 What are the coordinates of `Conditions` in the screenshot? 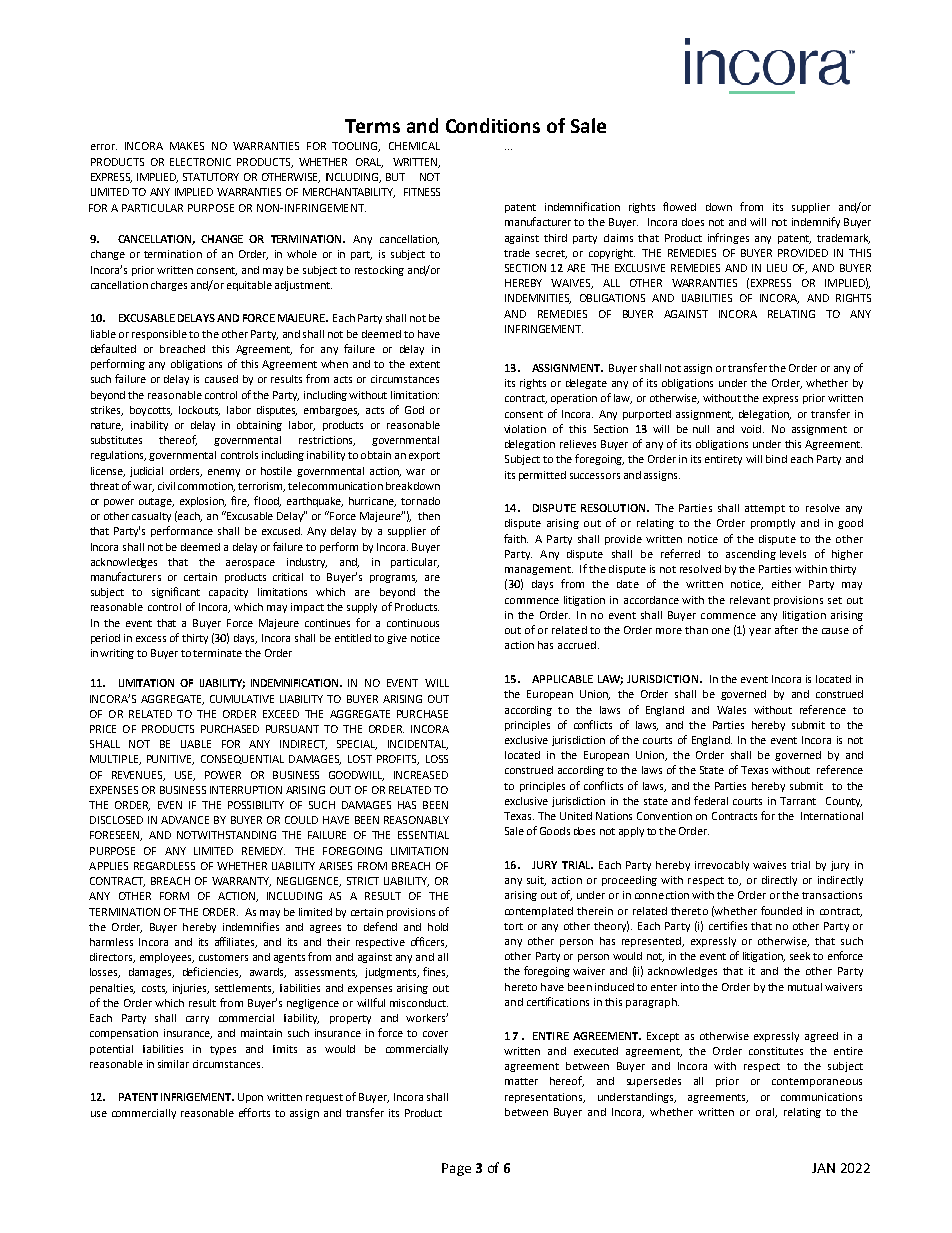 It's located at (493, 125).
